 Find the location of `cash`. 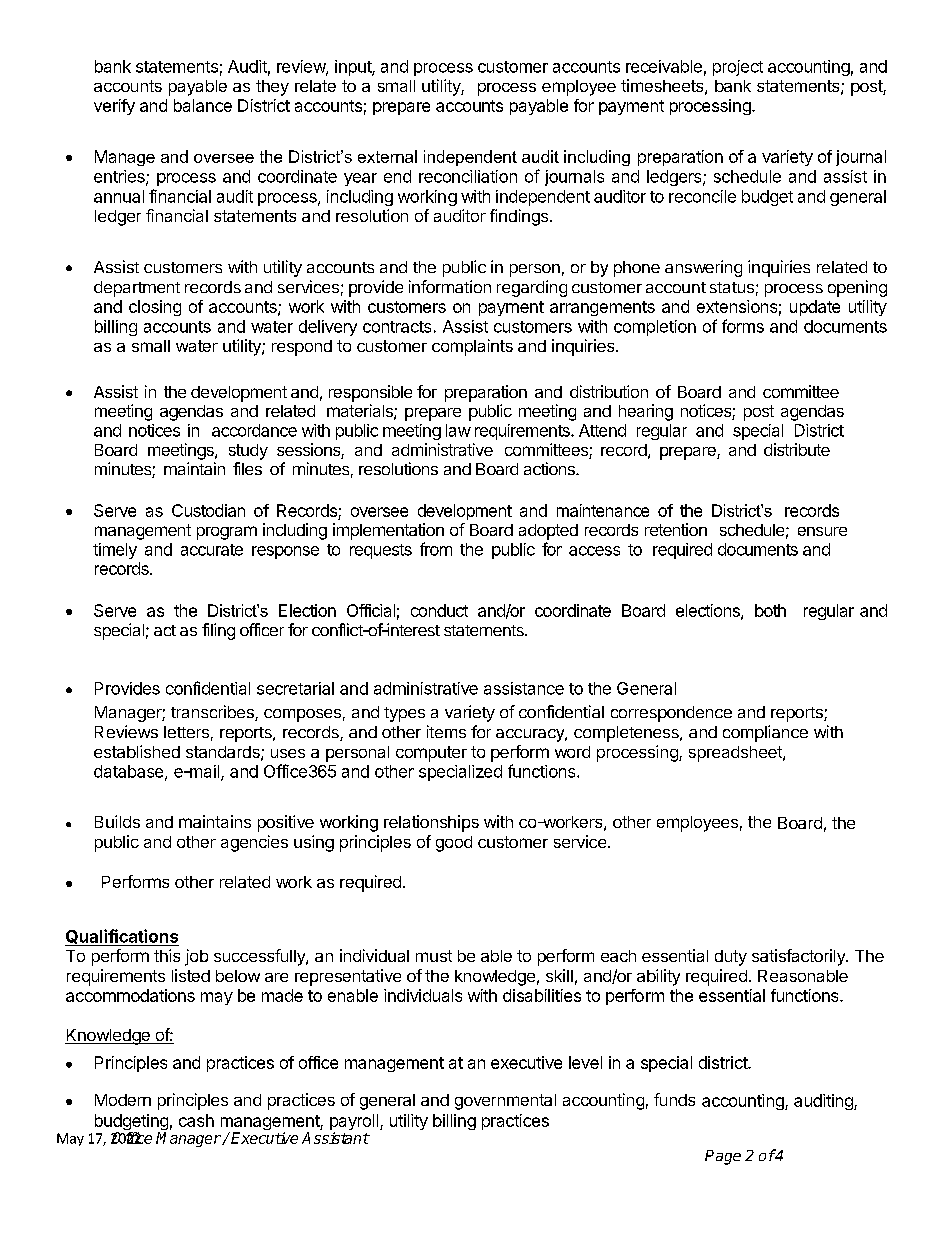

cash is located at coordinates (196, 1120).
